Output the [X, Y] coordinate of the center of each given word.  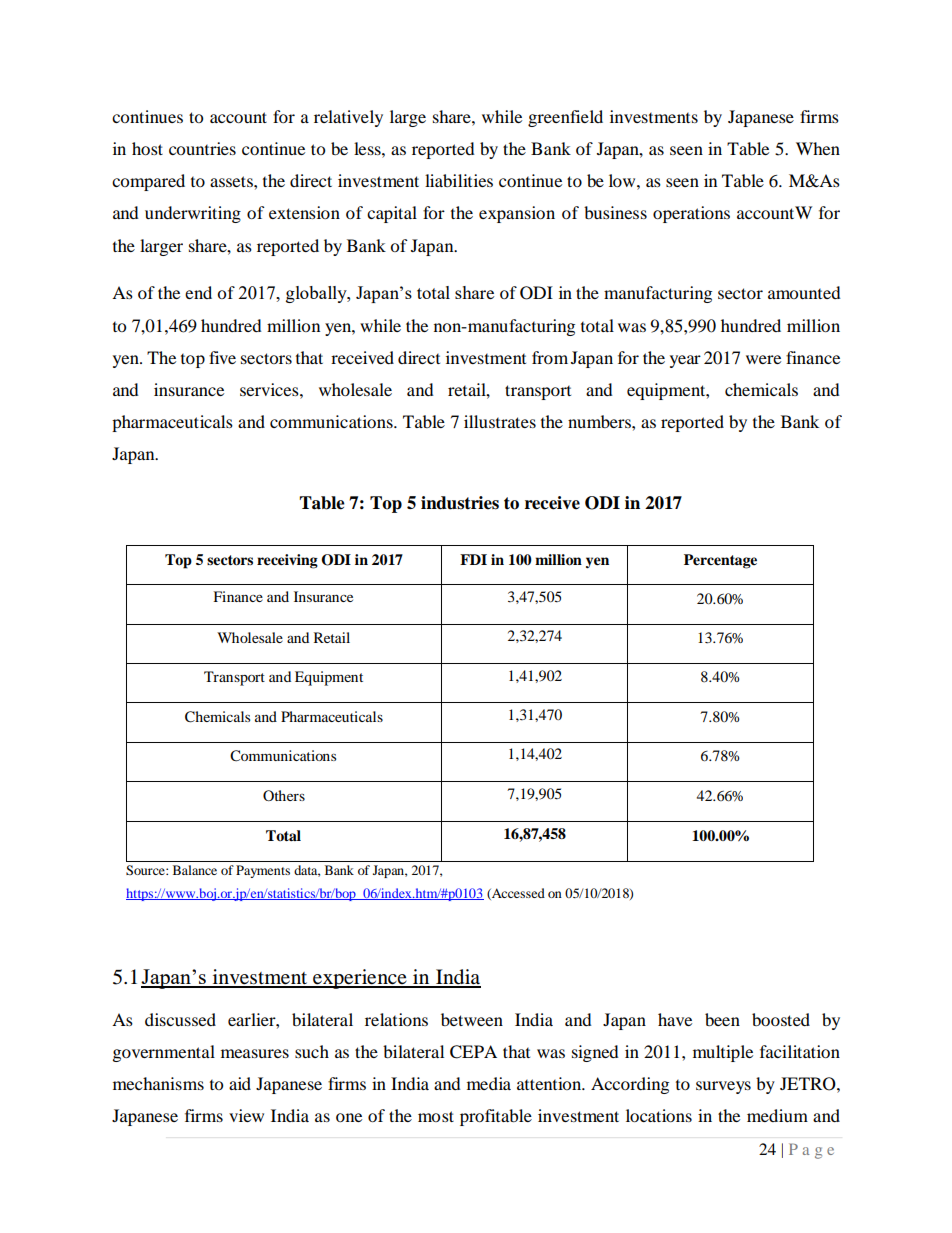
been [722, 1019]
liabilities [459, 180]
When [818, 148]
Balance [195, 870]
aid [240, 1083]
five [222, 357]
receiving [287, 561]
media [489, 1083]
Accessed [517, 894]
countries [202, 148]
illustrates [500, 421]
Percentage [720, 561]
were [763, 359]
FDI [473, 559]
